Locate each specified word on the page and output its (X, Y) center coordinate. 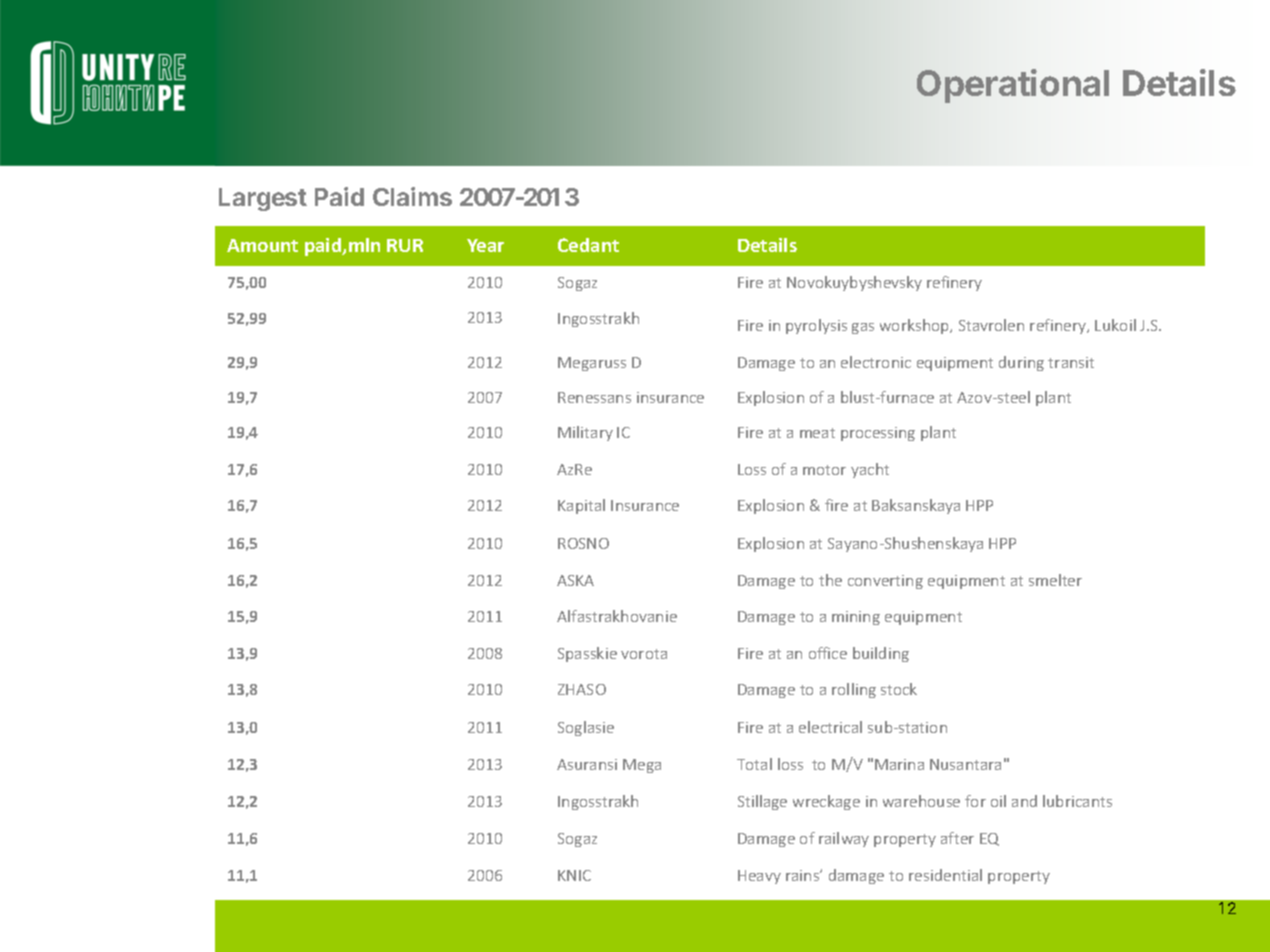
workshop (916, 326)
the (830, 580)
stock (899, 689)
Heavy (759, 877)
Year (485, 245)
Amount (262, 245)
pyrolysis (816, 326)
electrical (830, 727)
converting (885, 582)
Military (585, 433)
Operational (1013, 86)
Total (754, 764)
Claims (412, 196)
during (1021, 363)
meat (817, 433)
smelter (1055, 580)
